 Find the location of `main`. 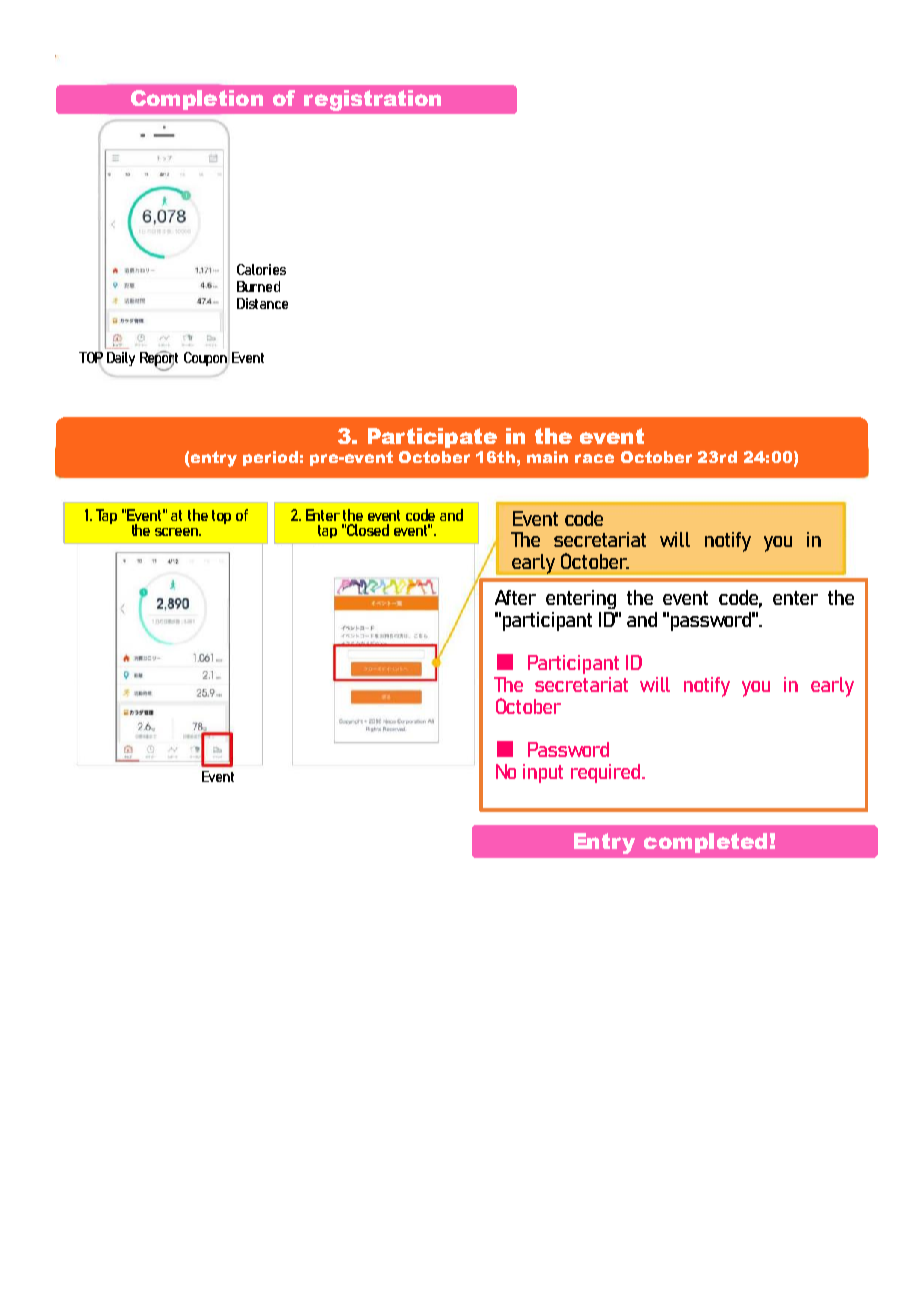

main is located at coordinates (547, 457).
